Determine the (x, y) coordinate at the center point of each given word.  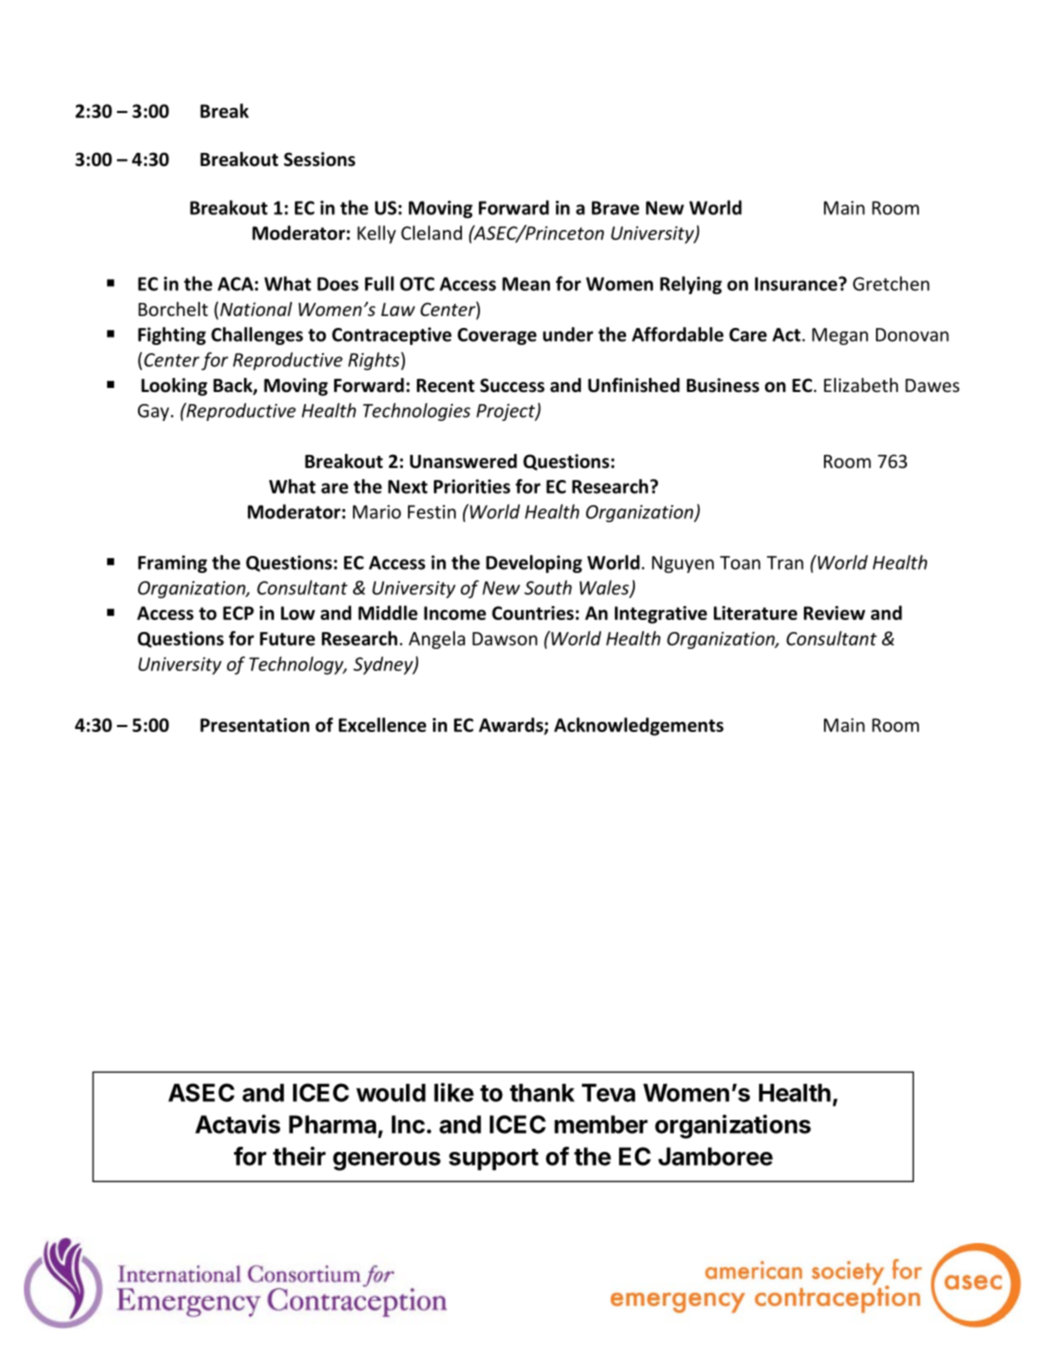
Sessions (319, 159)
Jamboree (715, 1156)
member (601, 1124)
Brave (615, 208)
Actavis (237, 1124)
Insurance (797, 284)
